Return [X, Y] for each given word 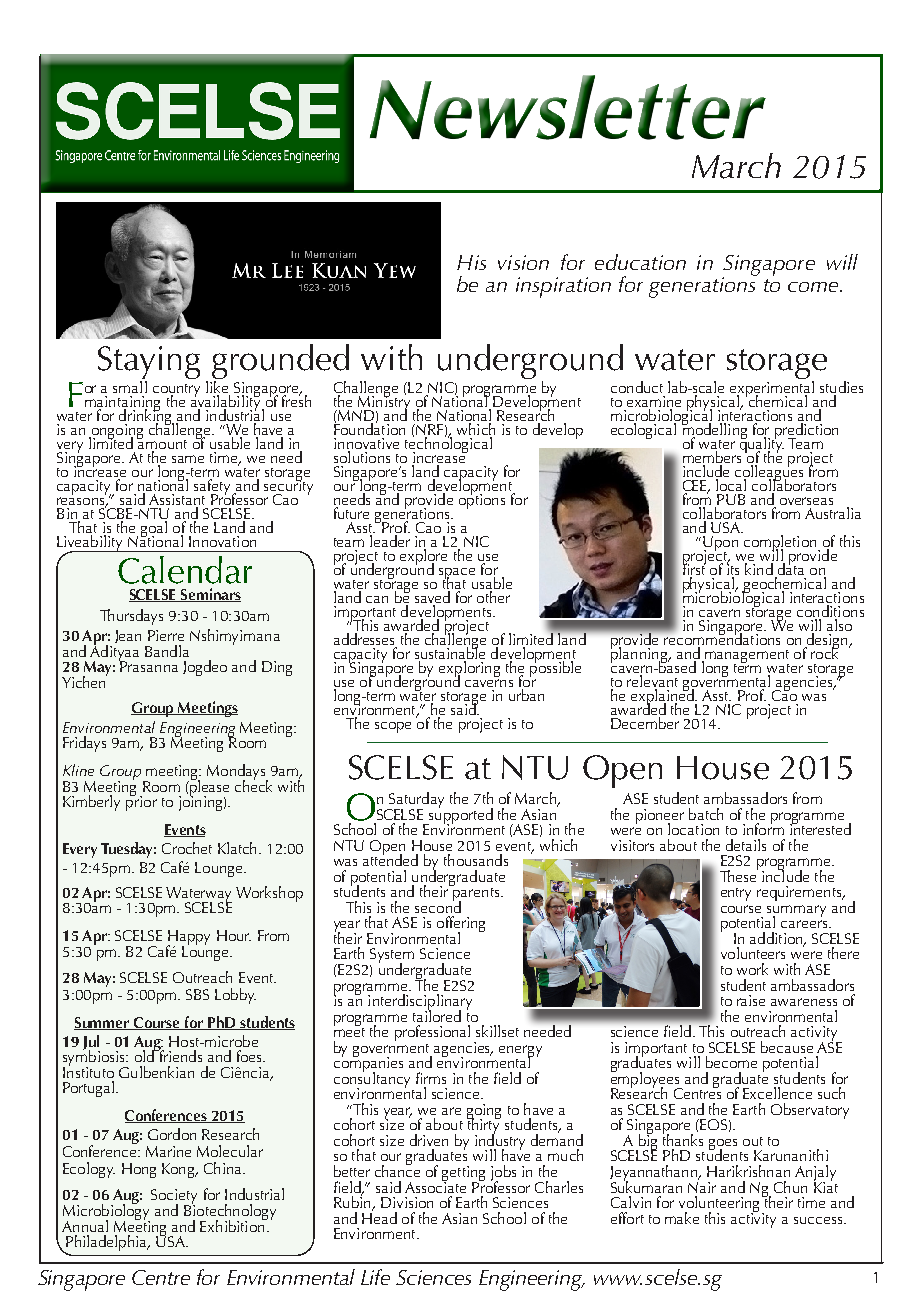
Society [174, 1198]
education [640, 262]
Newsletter [568, 107]
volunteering [719, 1205]
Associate [435, 1186]
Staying [149, 364]
